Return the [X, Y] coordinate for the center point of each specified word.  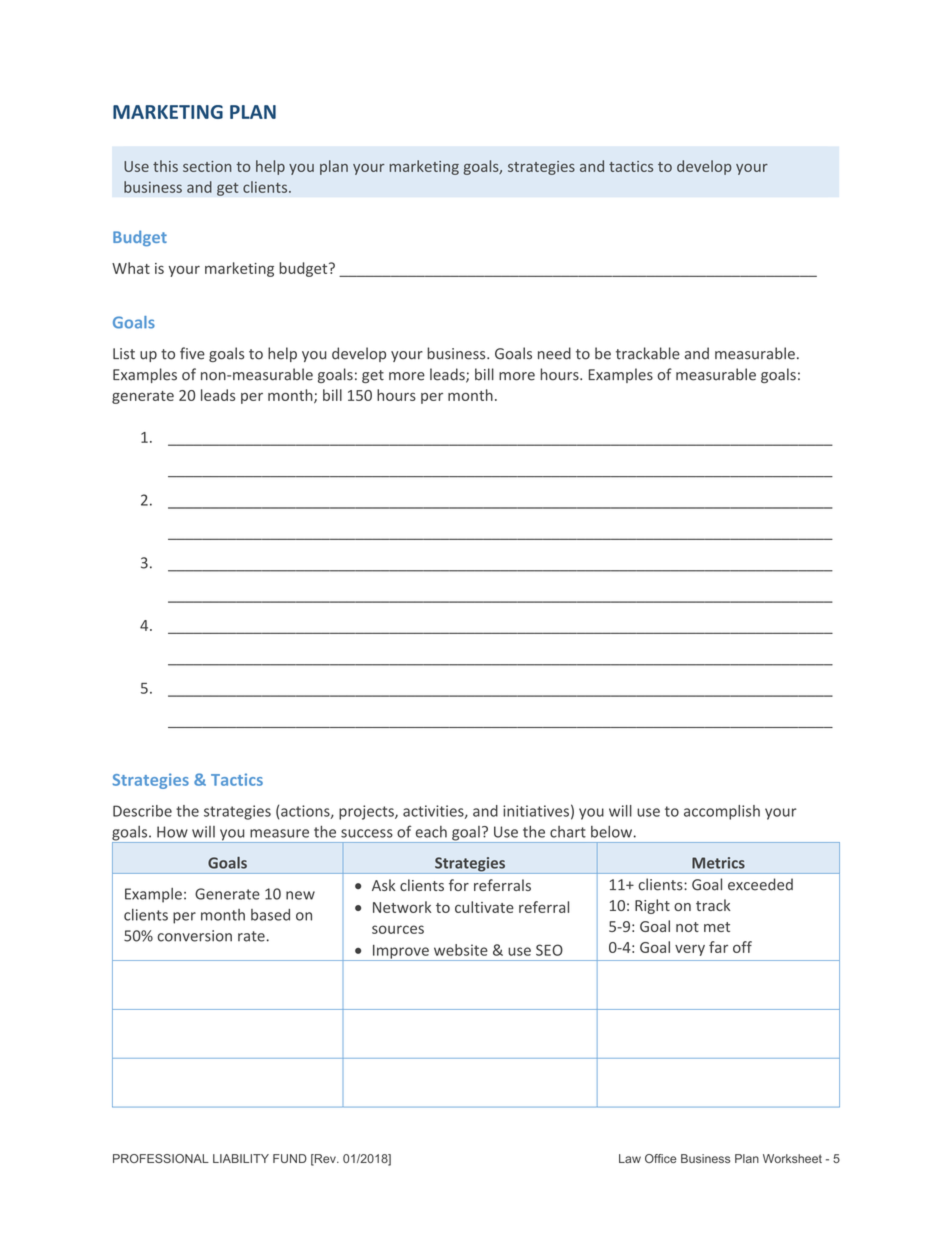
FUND [290, 1158]
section [207, 166]
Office [661, 1158]
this [165, 166]
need [554, 353]
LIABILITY [241, 1158]
